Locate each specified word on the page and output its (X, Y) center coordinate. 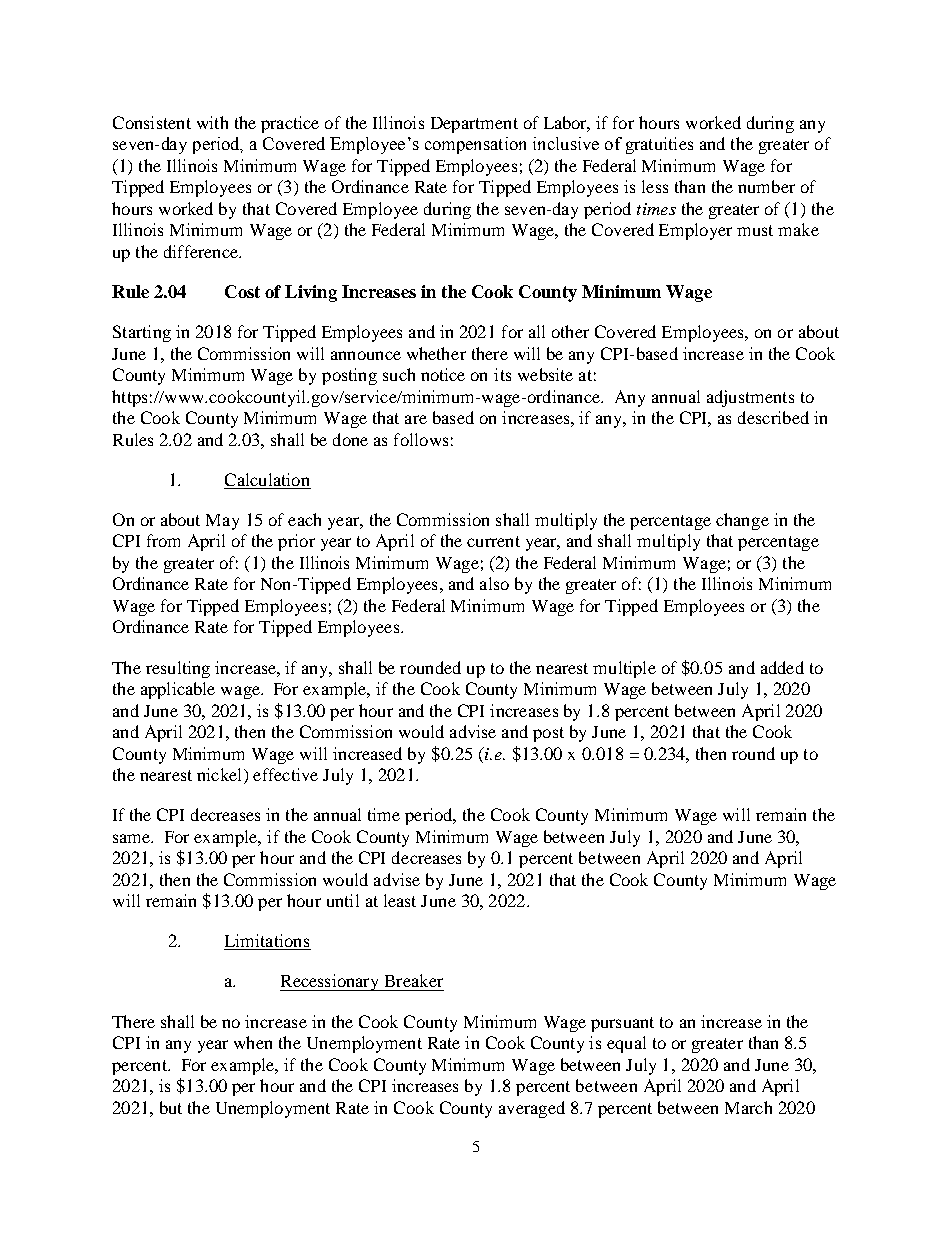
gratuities (659, 145)
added (782, 667)
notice (443, 374)
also (494, 583)
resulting (178, 669)
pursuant (622, 1024)
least (400, 900)
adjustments (750, 398)
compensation (475, 145)
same (132, 838)
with (212, 122)
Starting (142, 333)
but (171, 1107)
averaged (532, 1109)
